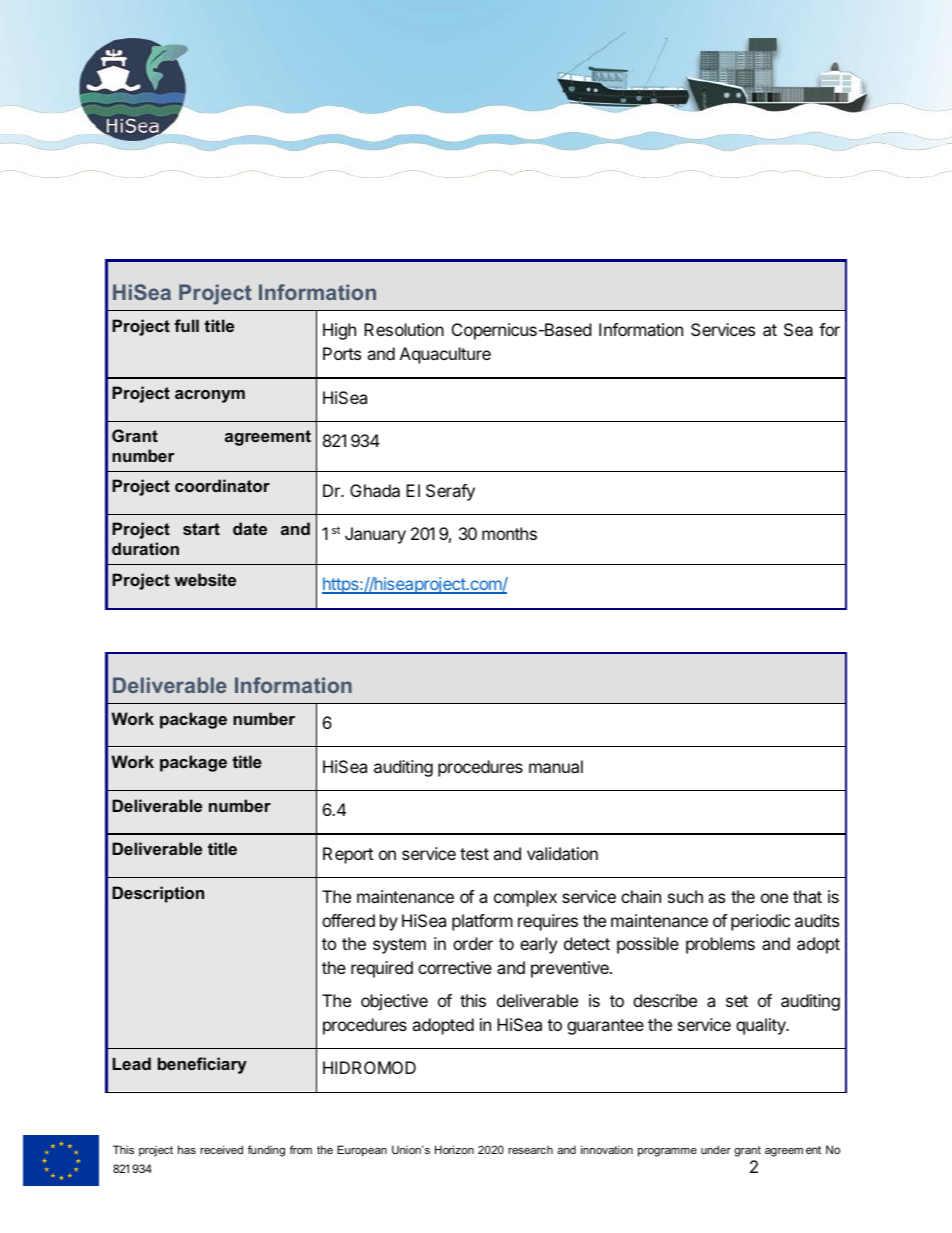  Describe the element at coordinates (720, 945) in the screenshot. I see `problems` at that location.
